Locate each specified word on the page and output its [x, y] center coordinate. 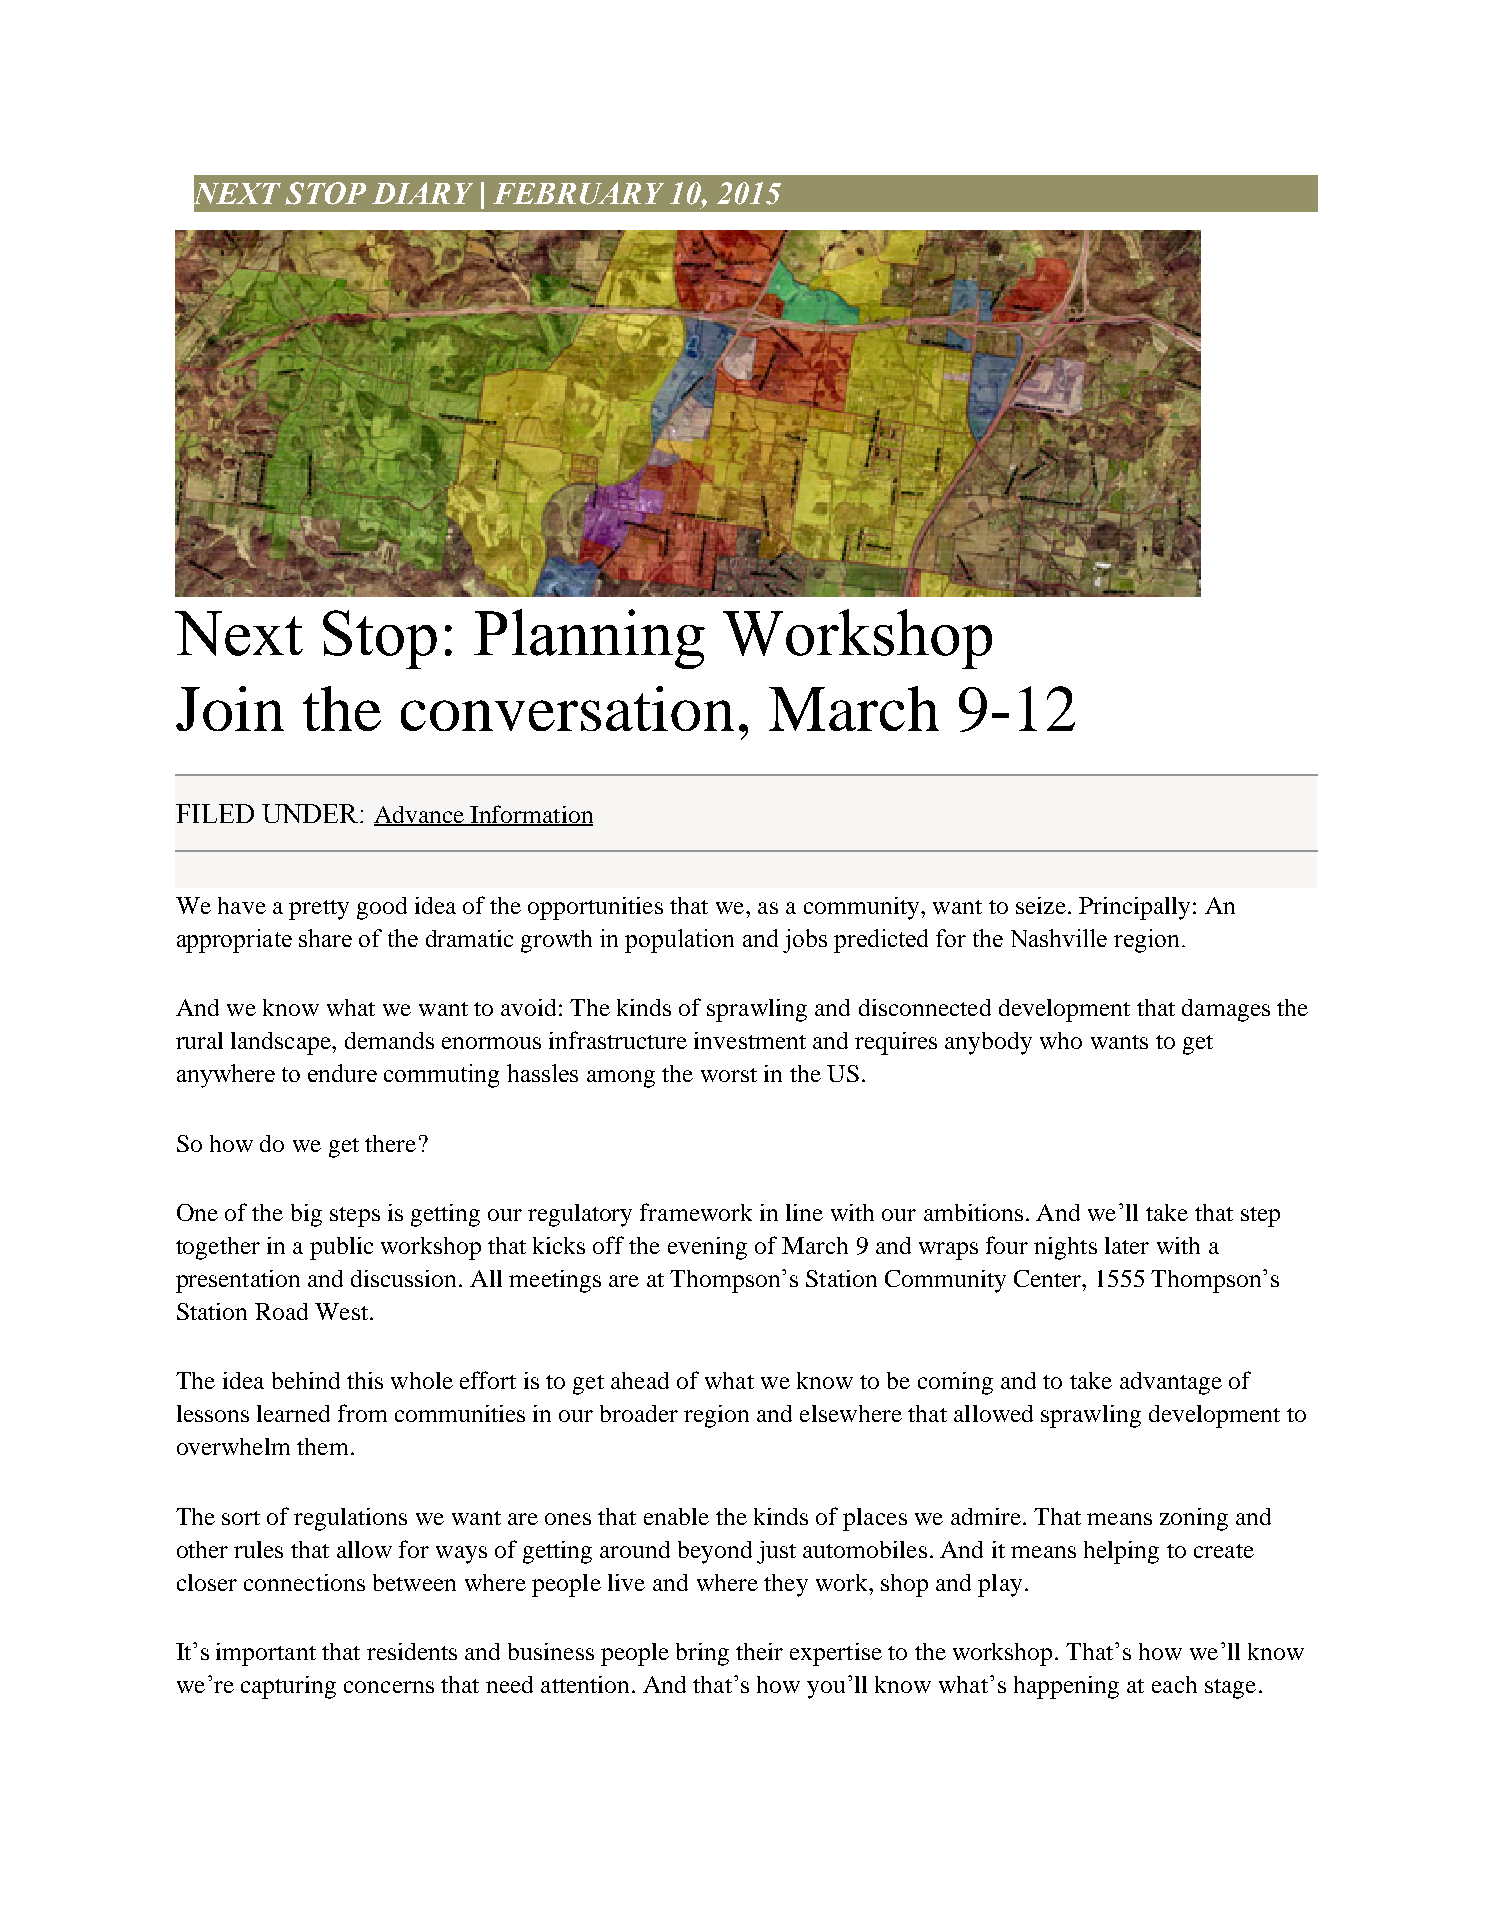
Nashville [1059, 938]
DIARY [422, 193]
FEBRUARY [578, 193]
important [266, 1654]
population [679, 941]
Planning [589, 639]
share [325, 938]
